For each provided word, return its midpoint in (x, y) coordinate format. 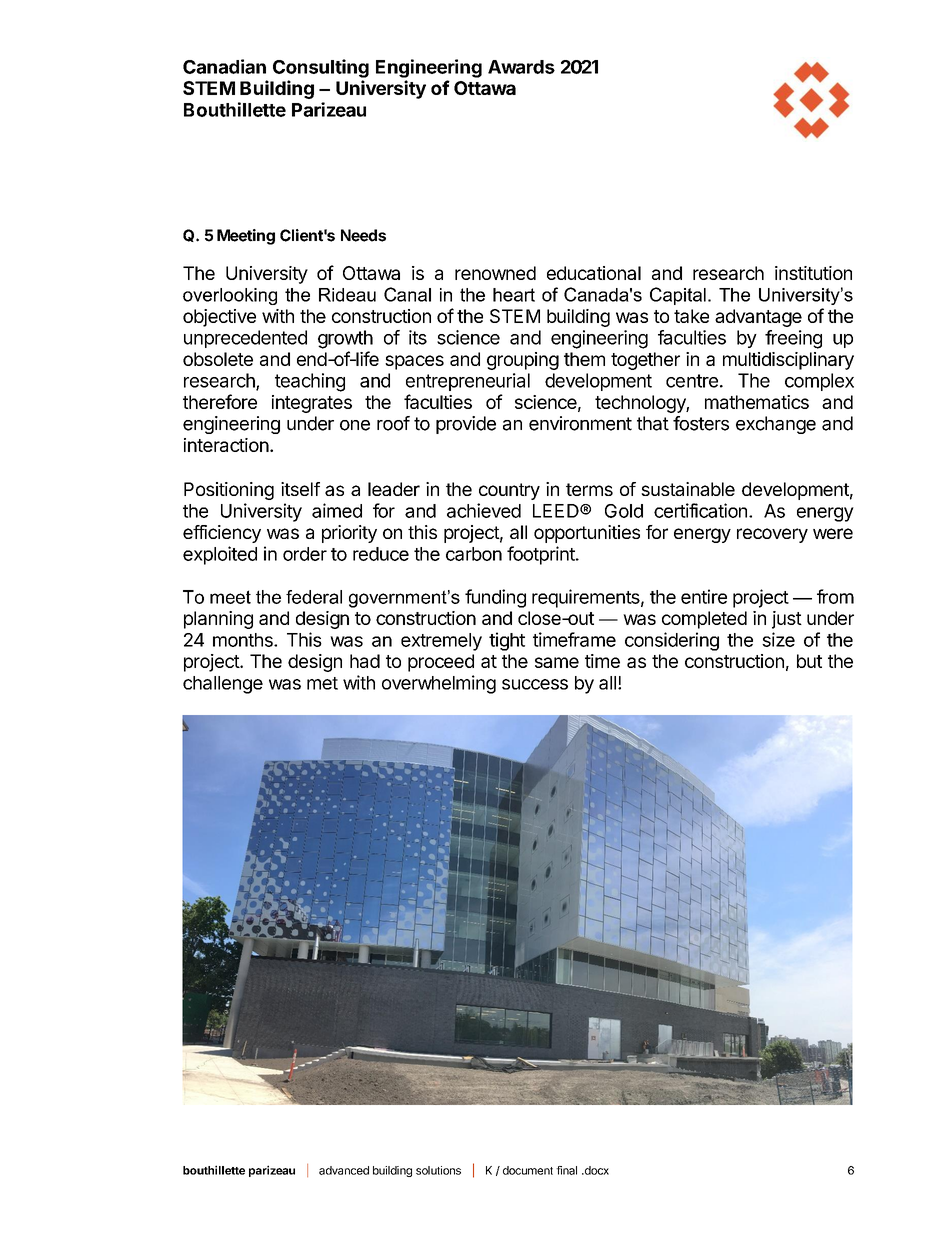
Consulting (321, 68)
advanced (344, 1170)
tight (507, 641)
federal (314, 597)
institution (813, 273)
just (787, 620)
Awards (521, 67)
